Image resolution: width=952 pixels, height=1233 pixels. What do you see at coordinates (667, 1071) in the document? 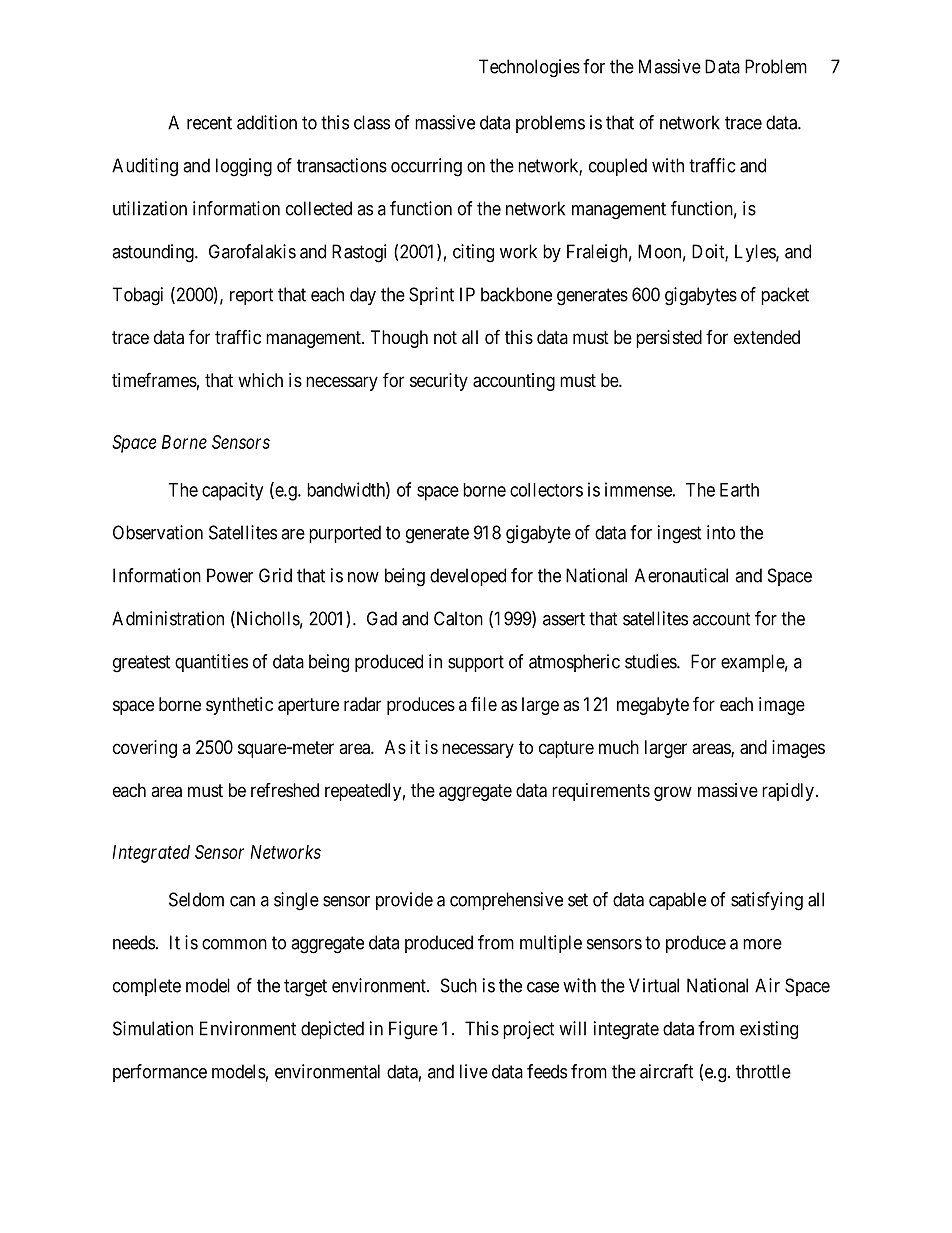
I see `aircraft` at bounding box center [667, 1071].
